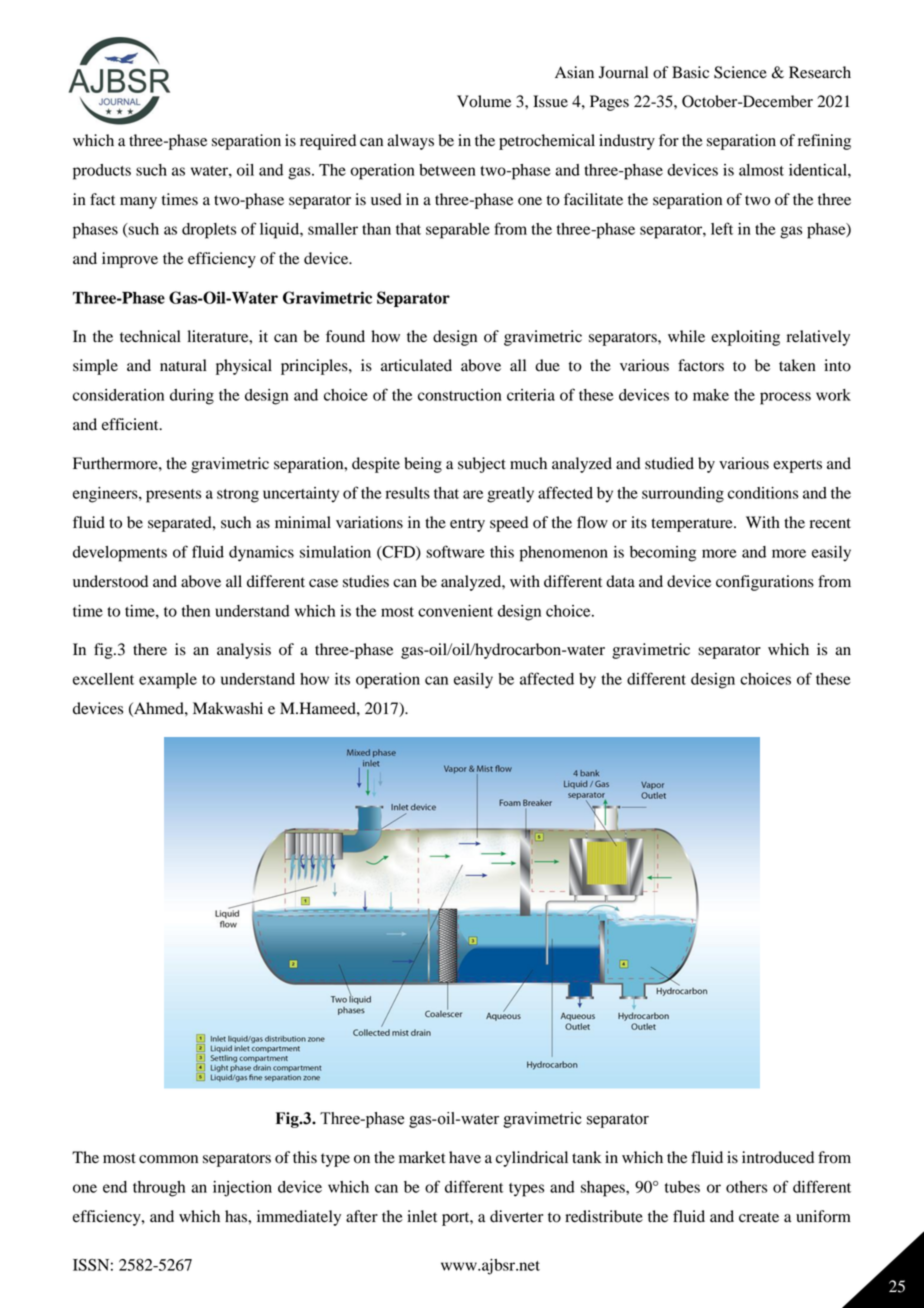  Describe the element at coordinates (455, 611) in the screenshot. I see `convenient` at that location.
